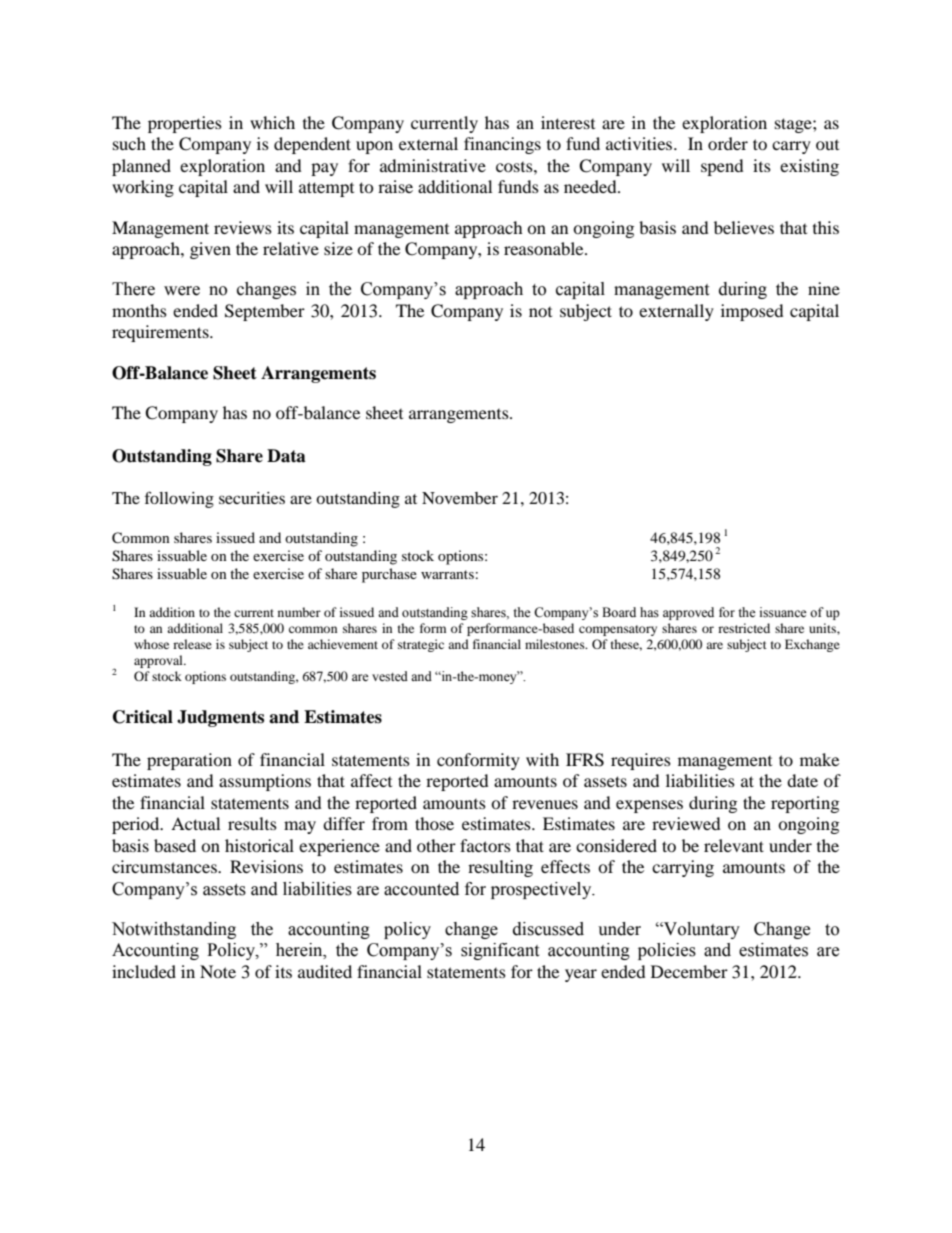  I want to click on Note, so click(218, 971).
